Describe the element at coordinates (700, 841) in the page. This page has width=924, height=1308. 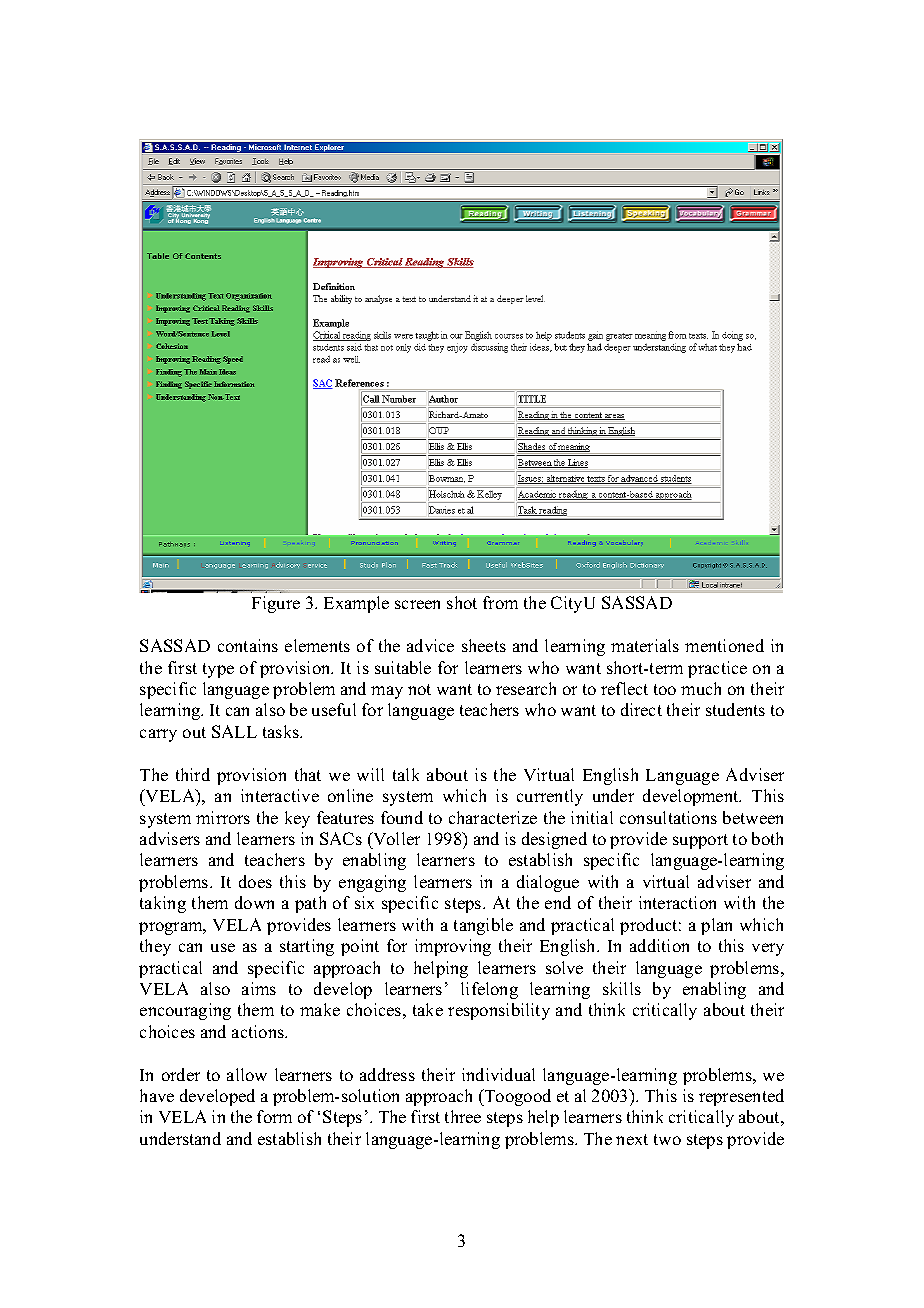
I see `support` at that location.
